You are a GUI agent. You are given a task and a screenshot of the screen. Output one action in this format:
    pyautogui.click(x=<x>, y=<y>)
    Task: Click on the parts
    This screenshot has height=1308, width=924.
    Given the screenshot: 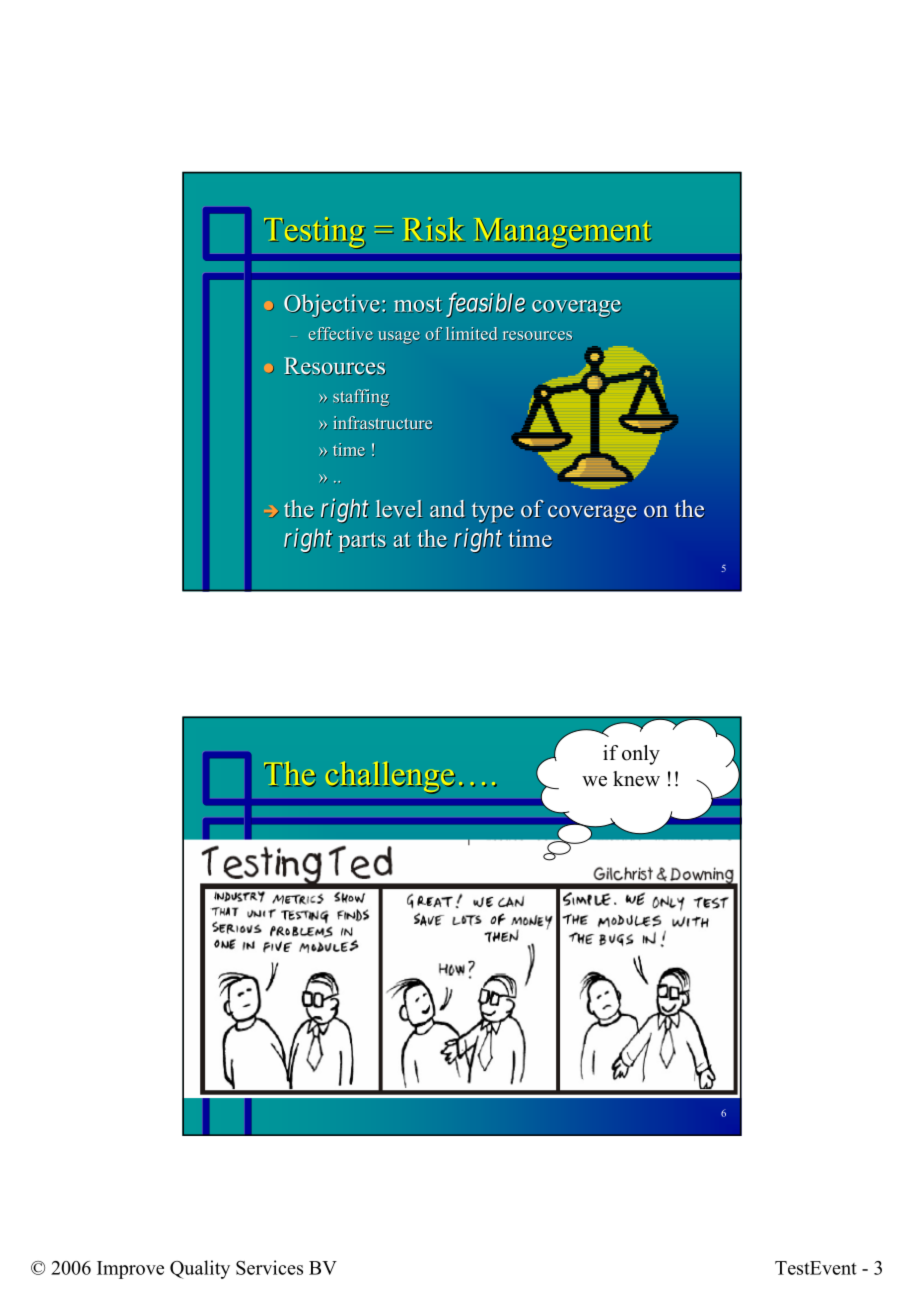 What is the action you would take?
    pyautogui.click(x=362, y=542)
